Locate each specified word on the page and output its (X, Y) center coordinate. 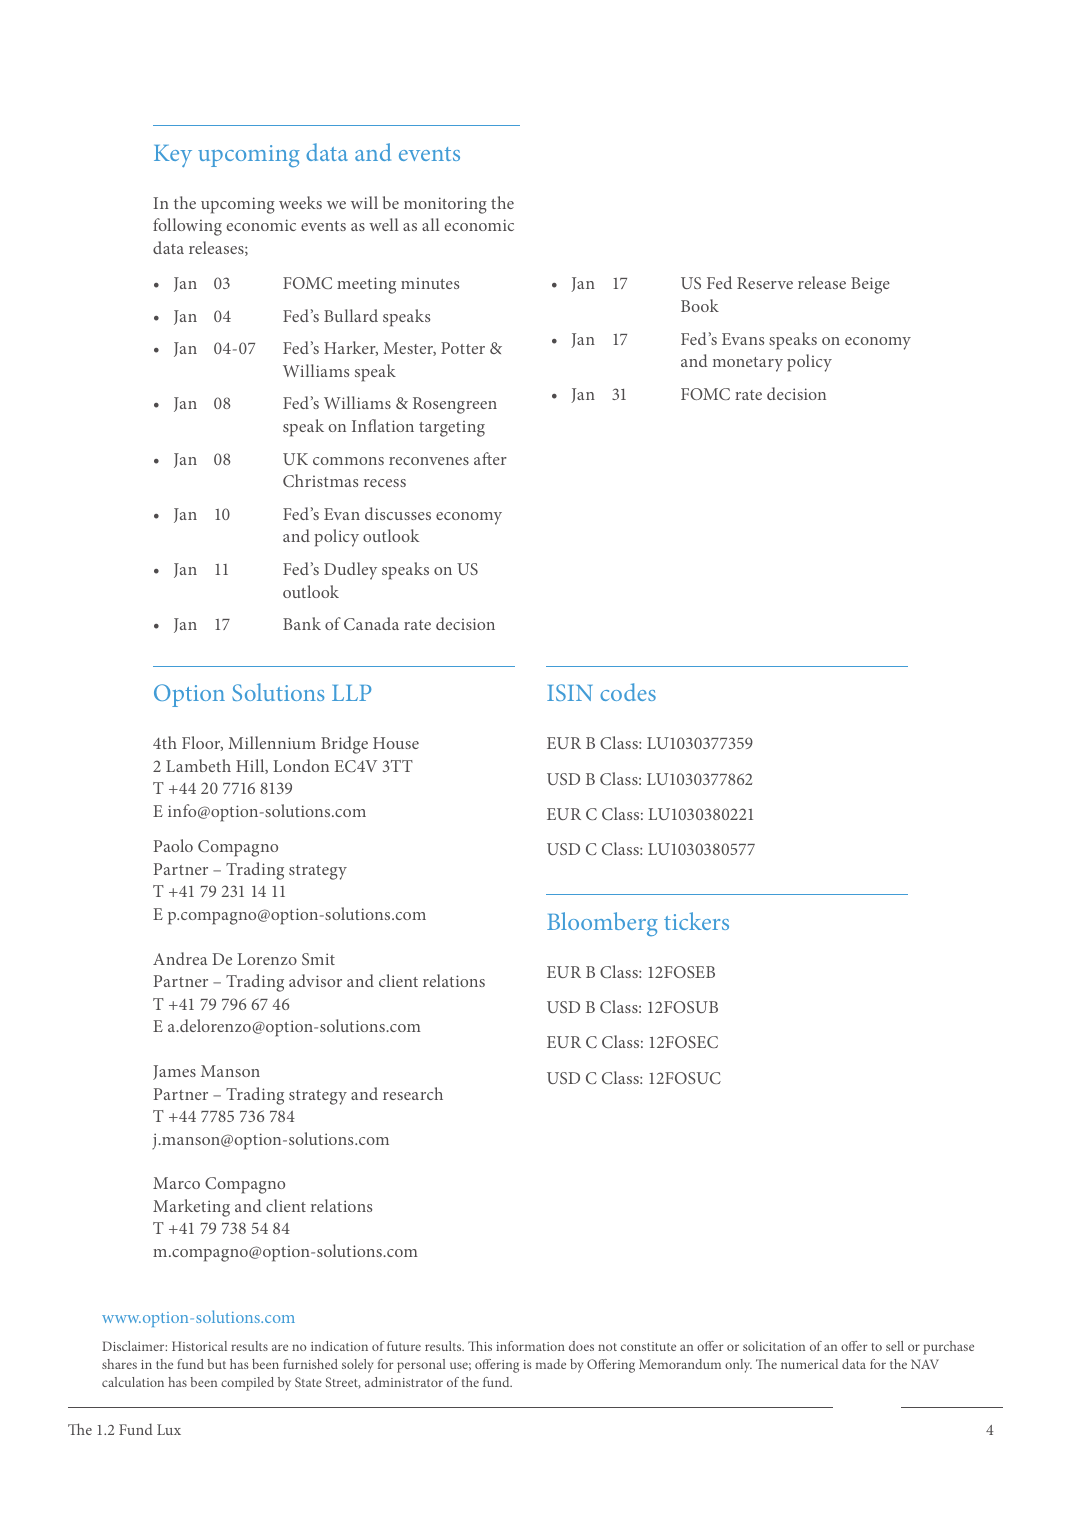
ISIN (569, 692)
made (551, 1364)
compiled (247, 1384)
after (490, 458)
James (174, 1072)
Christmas (320, 480)
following (187, 227)
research (413, 1093)
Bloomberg (602, 924)
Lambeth (198, 765)
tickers (696, 921)
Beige (870, 285)
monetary (748, 364)
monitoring (445, 205)
